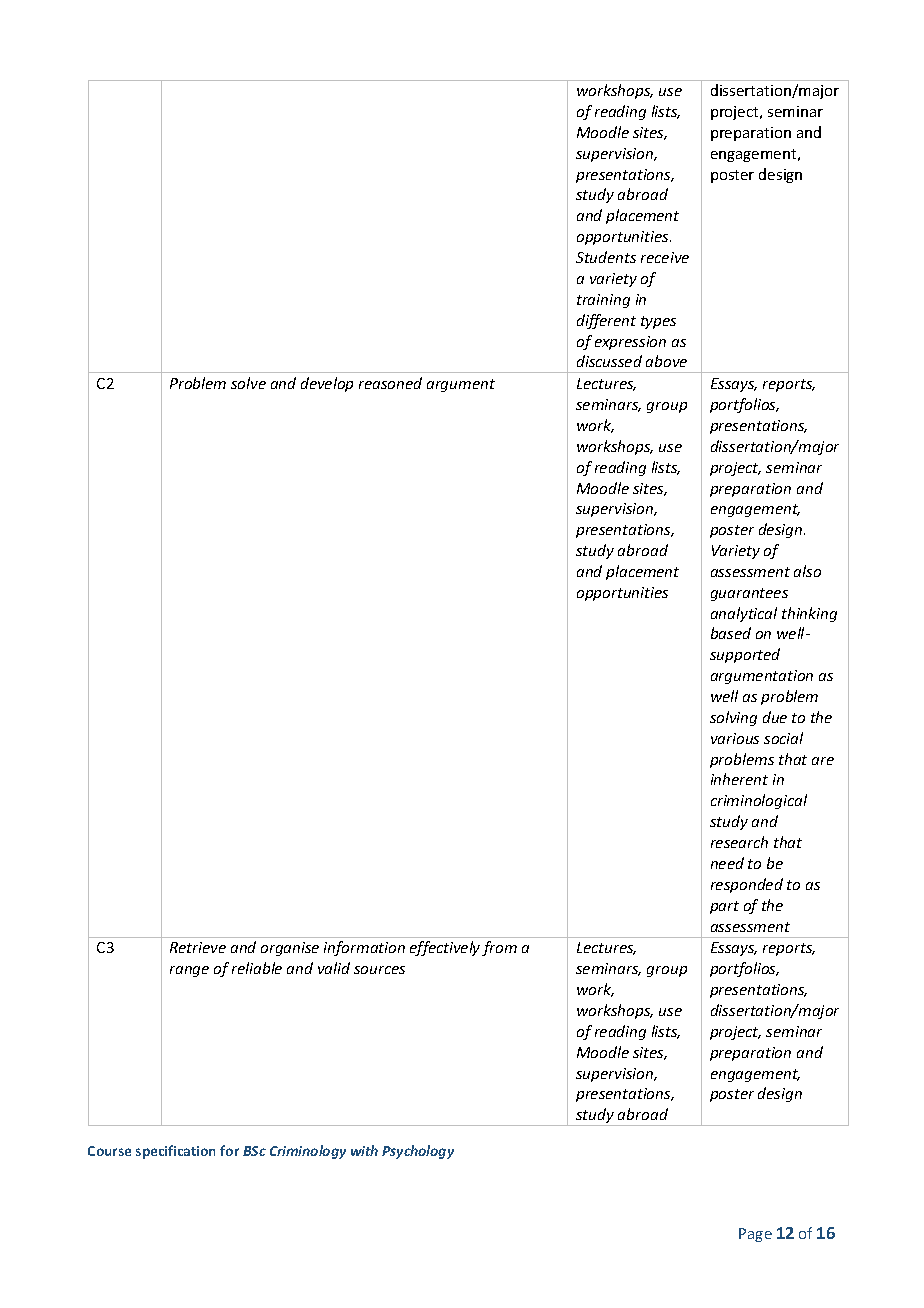 This image has height=1308, width=924. Describe the element at coordinates (198, 947) in the image. I see `Retrieve` at that location.
